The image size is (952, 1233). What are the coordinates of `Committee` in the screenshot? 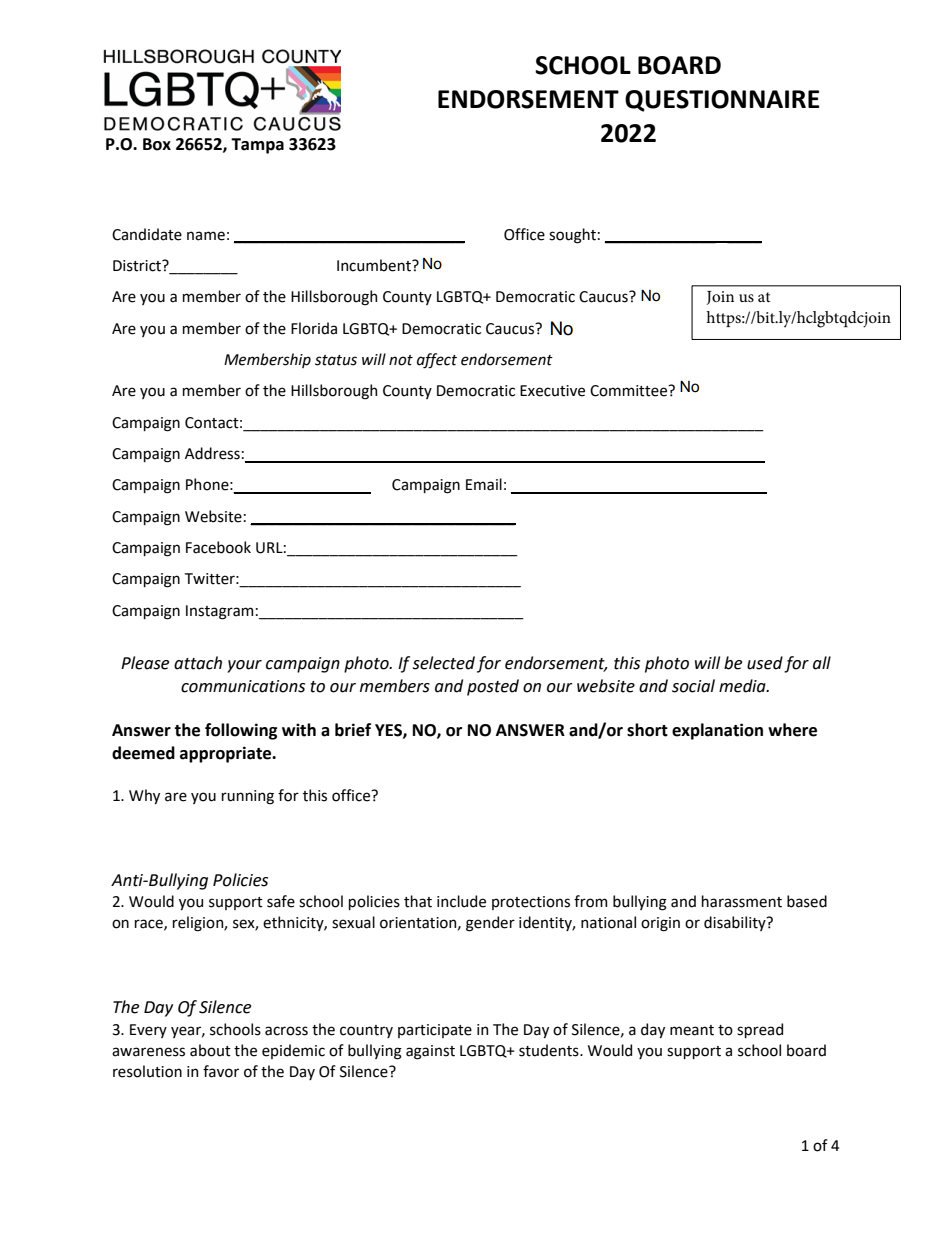 It's located at (630, 391).
